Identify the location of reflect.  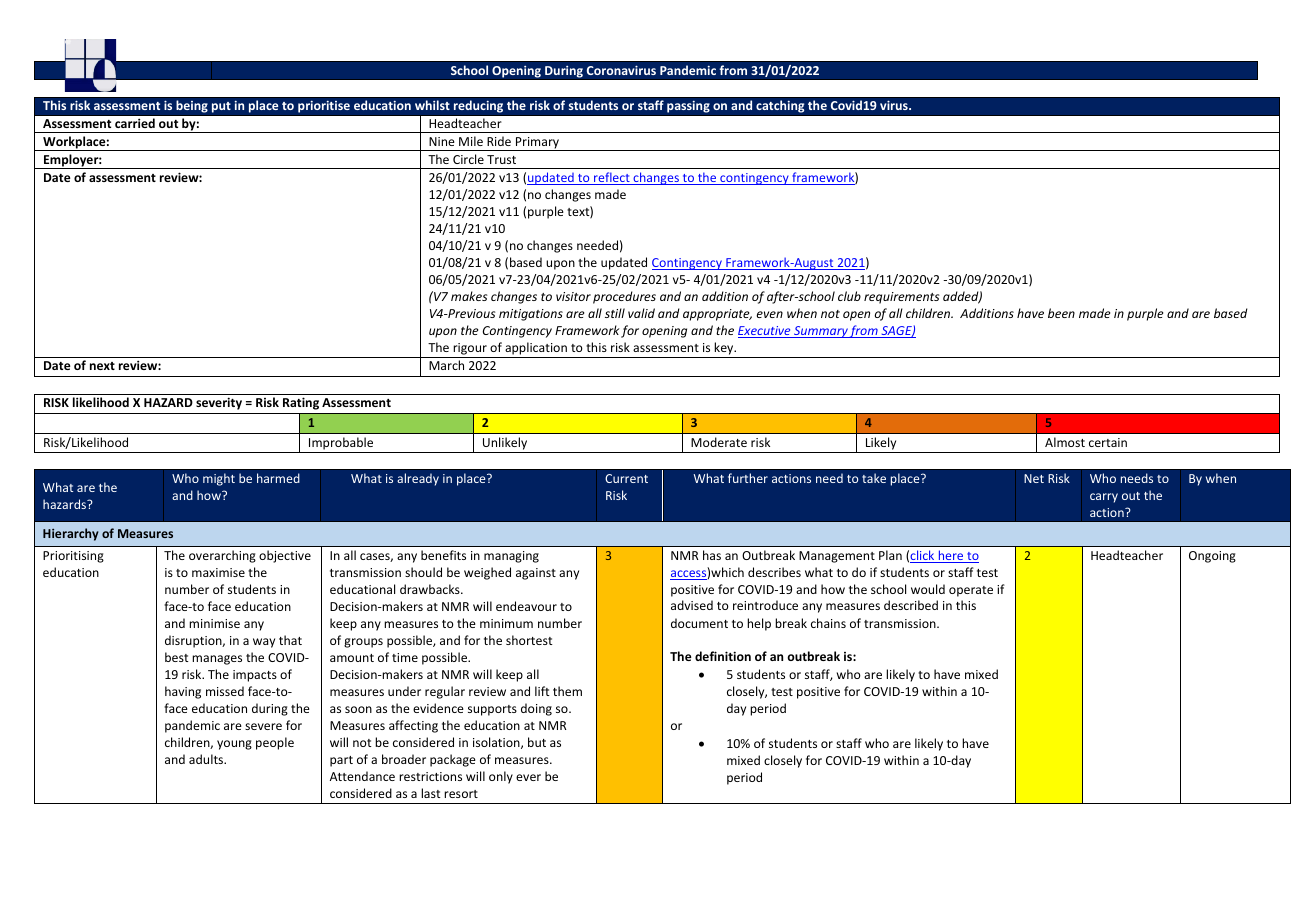
(612, 178).
